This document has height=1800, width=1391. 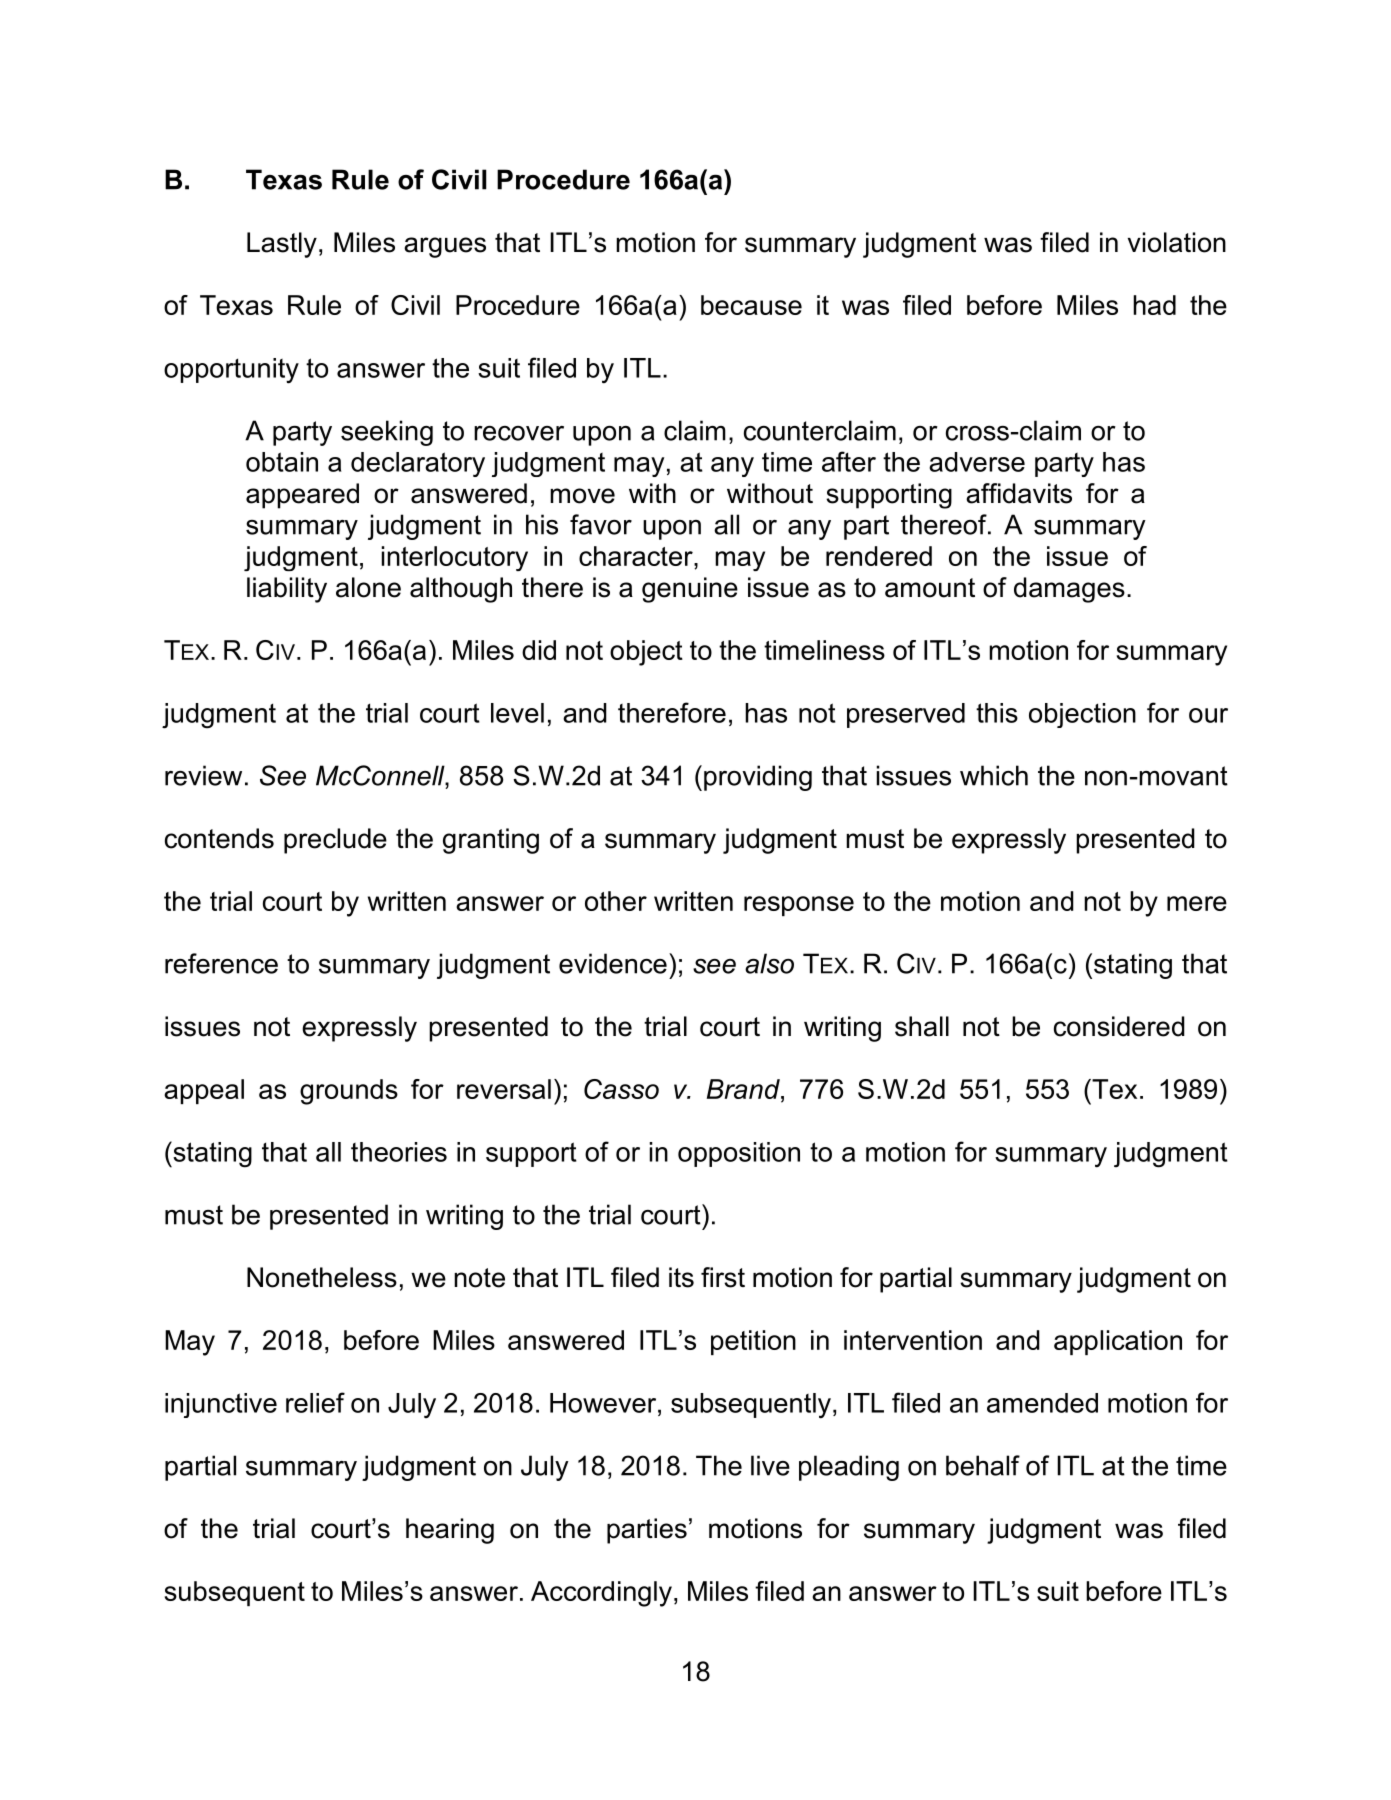 What do you see at coordinates (335, 841) in the document?
I see `preclude` at bounding box center [335, 841].
